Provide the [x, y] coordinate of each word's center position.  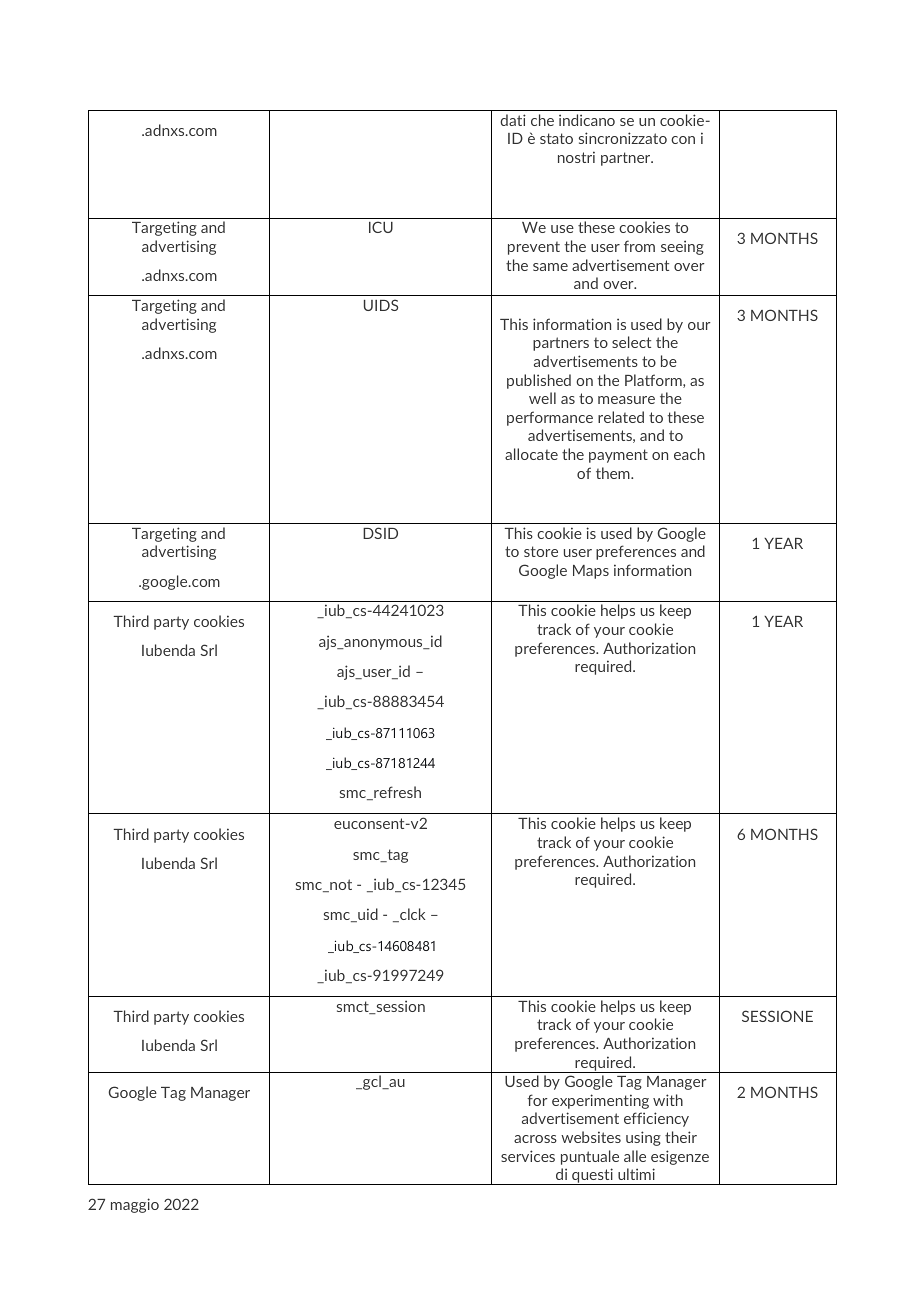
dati [513, 120]
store [541, 551]
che [542, 120]
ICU [381, 227]
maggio [135, 1205]
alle [635, 1156]
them [614, 473]
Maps [591, 572]
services [528, 1156]
